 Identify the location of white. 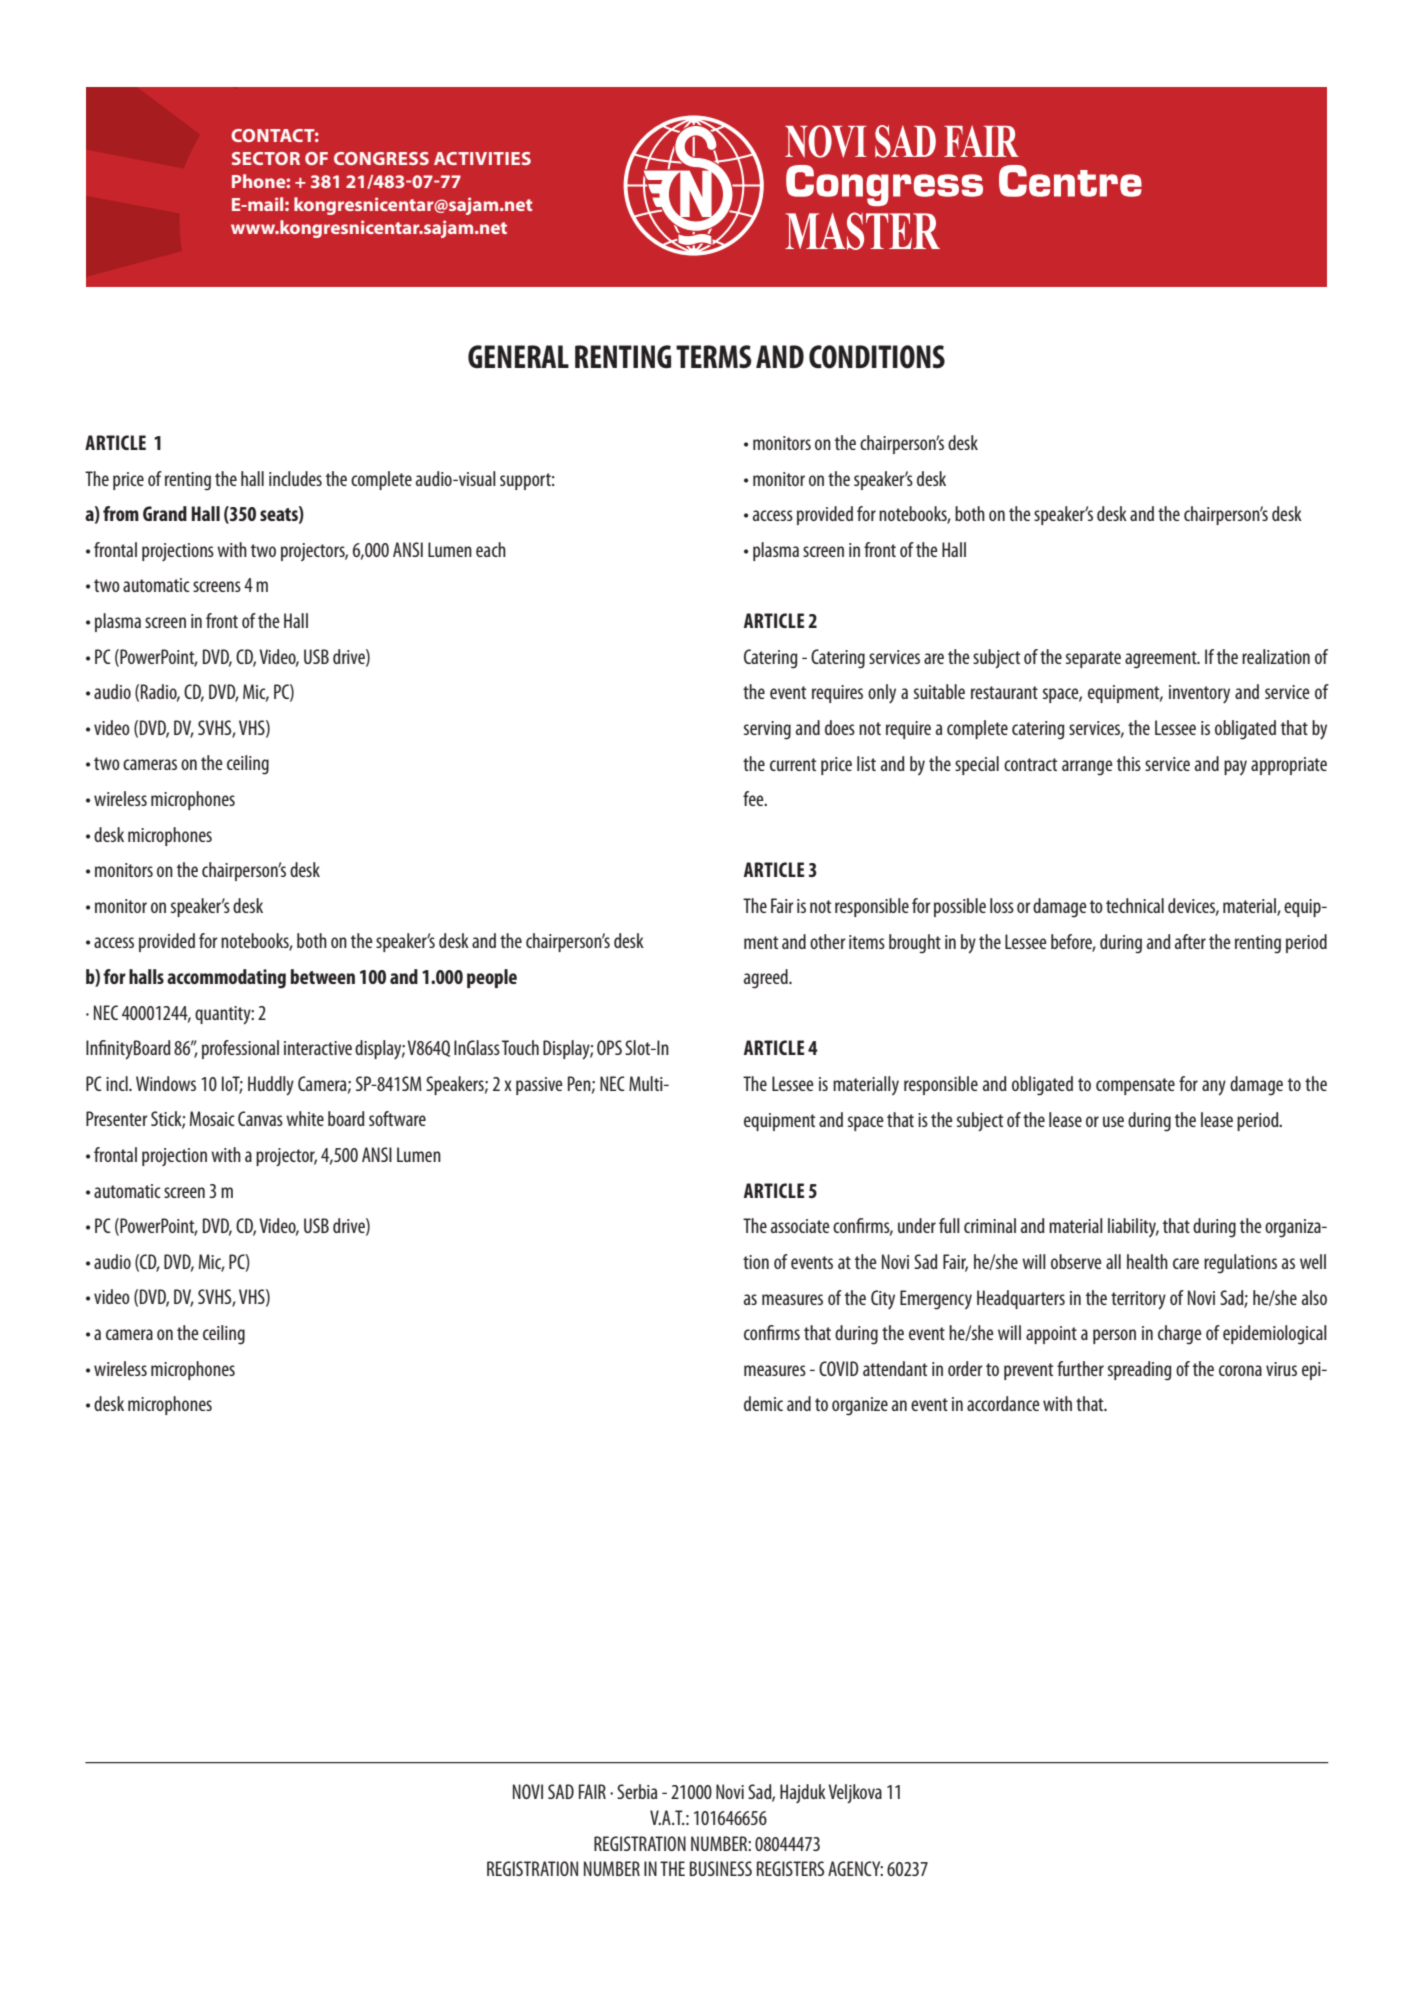
(305, 1118).
